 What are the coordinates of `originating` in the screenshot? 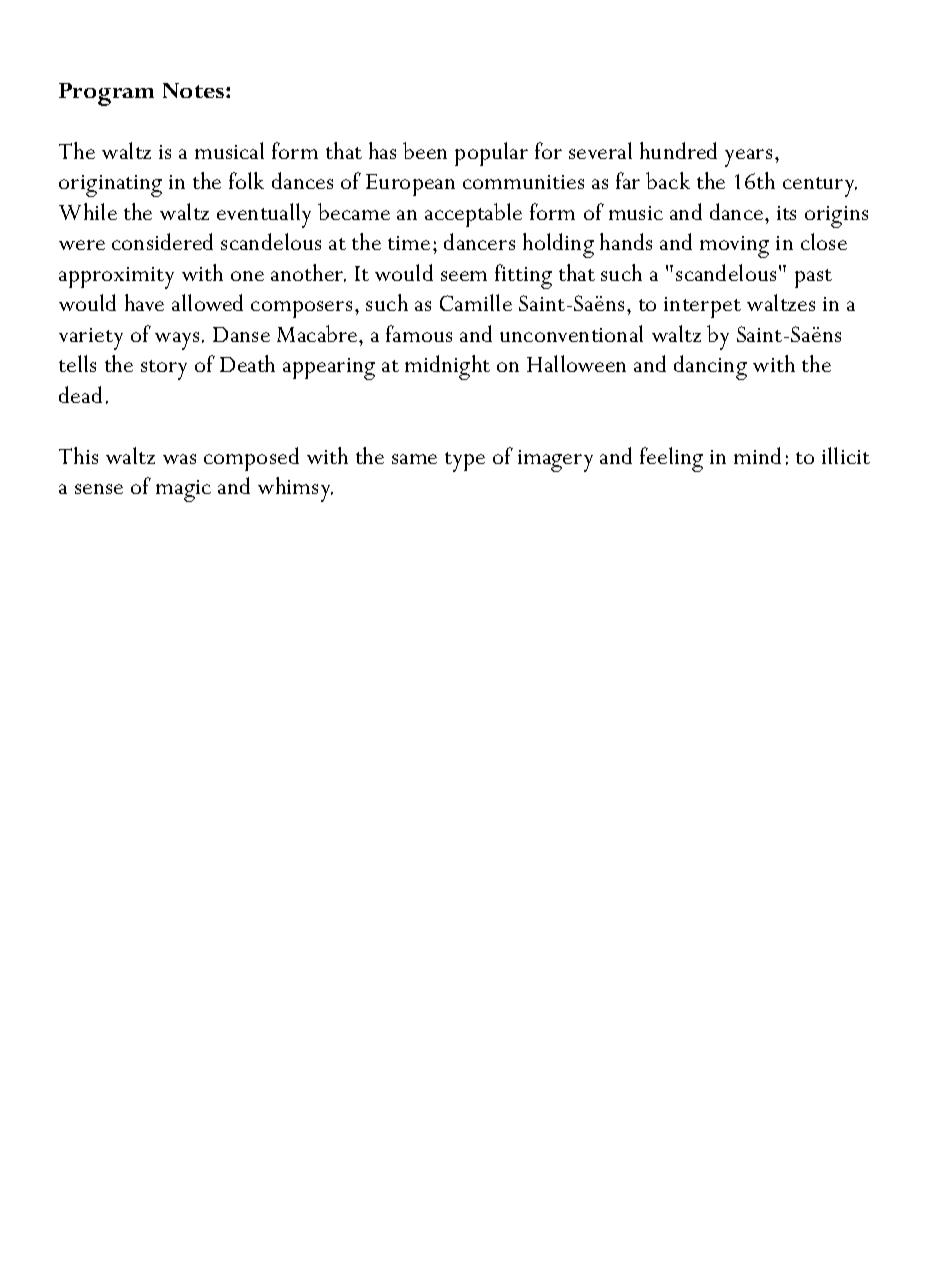 It's located at (110, 186).
